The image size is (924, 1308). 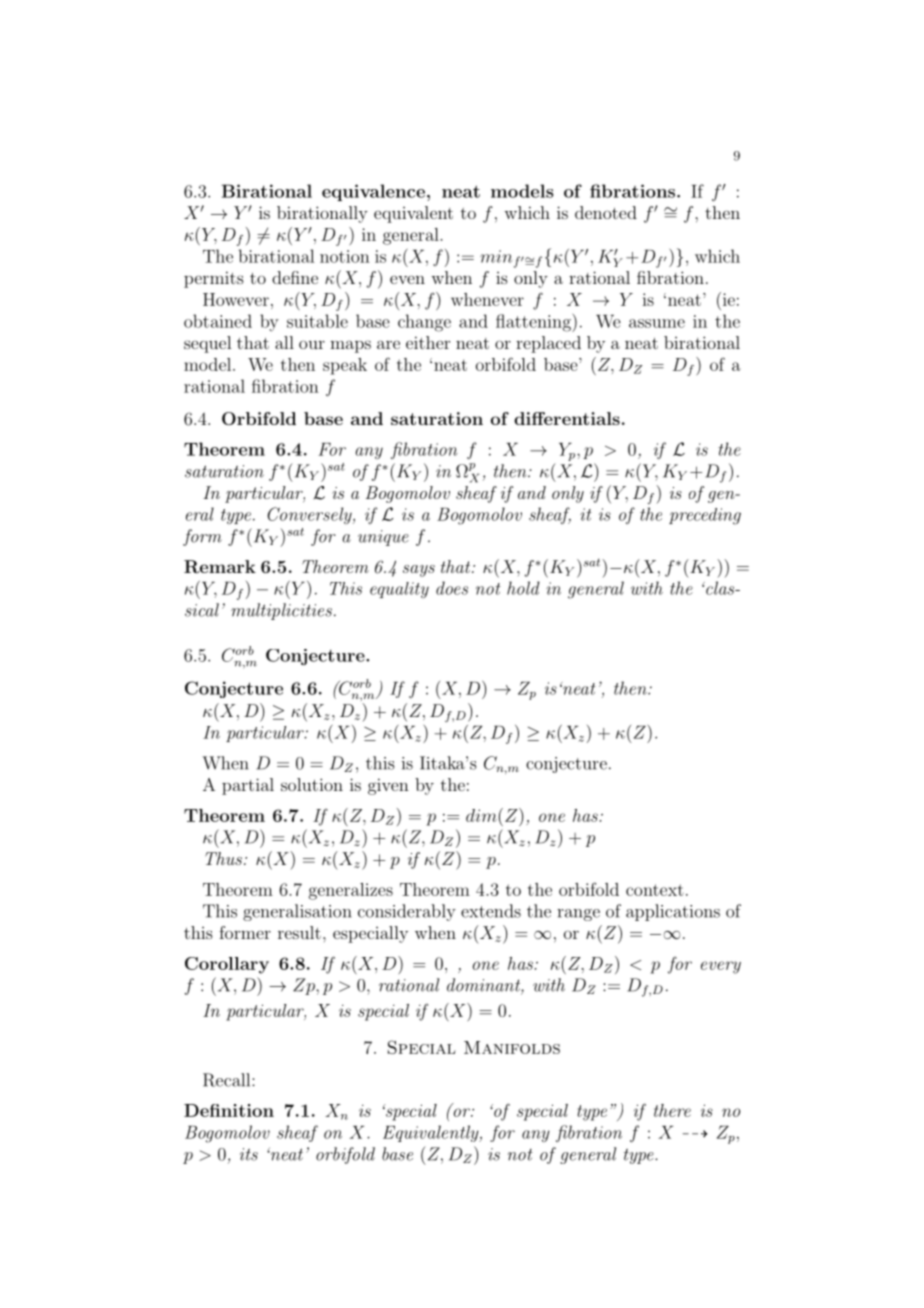 I want to click on Recall, so click(x=228, y=1080).
